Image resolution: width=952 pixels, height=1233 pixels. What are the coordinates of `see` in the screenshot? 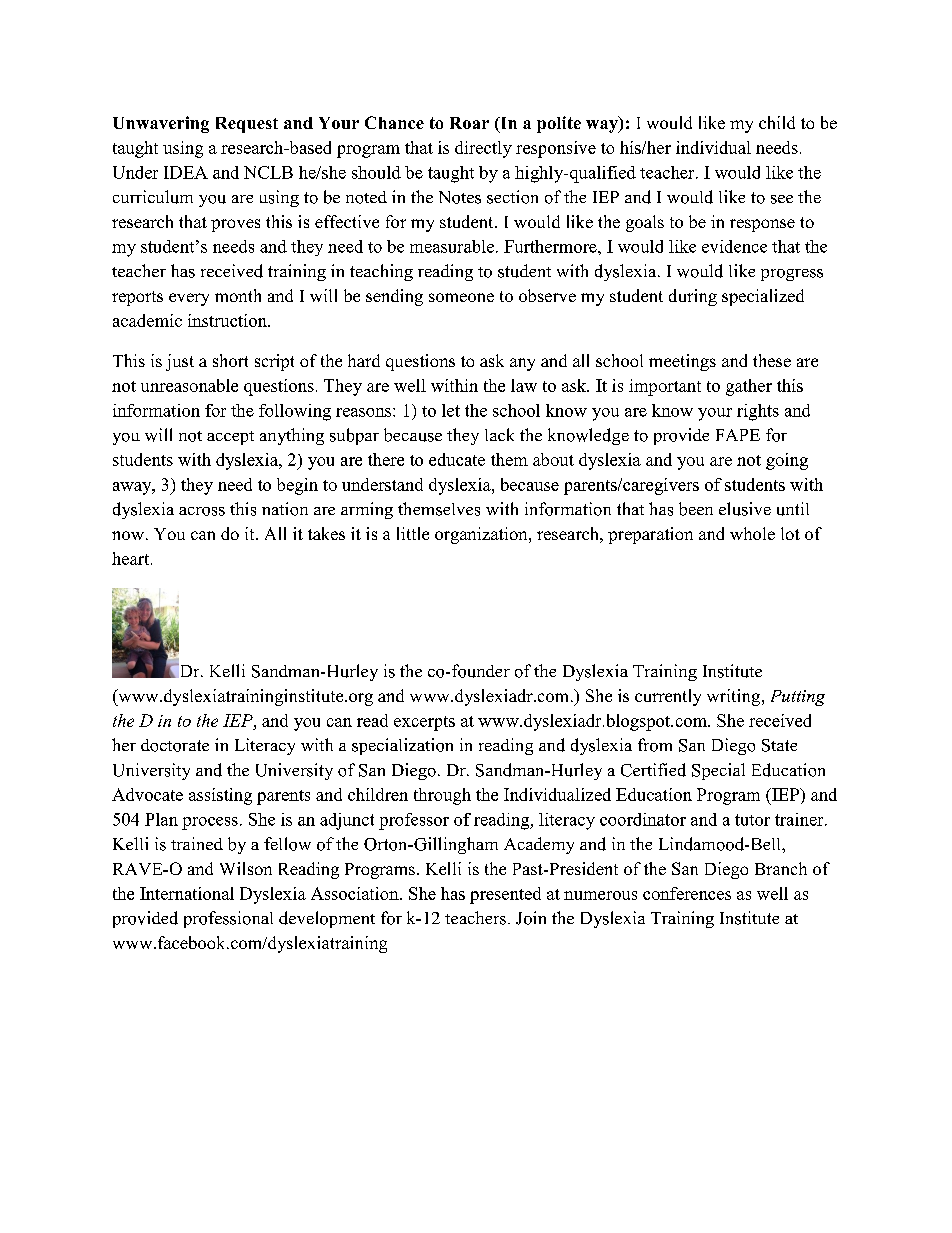 It's located at (782, 199).
